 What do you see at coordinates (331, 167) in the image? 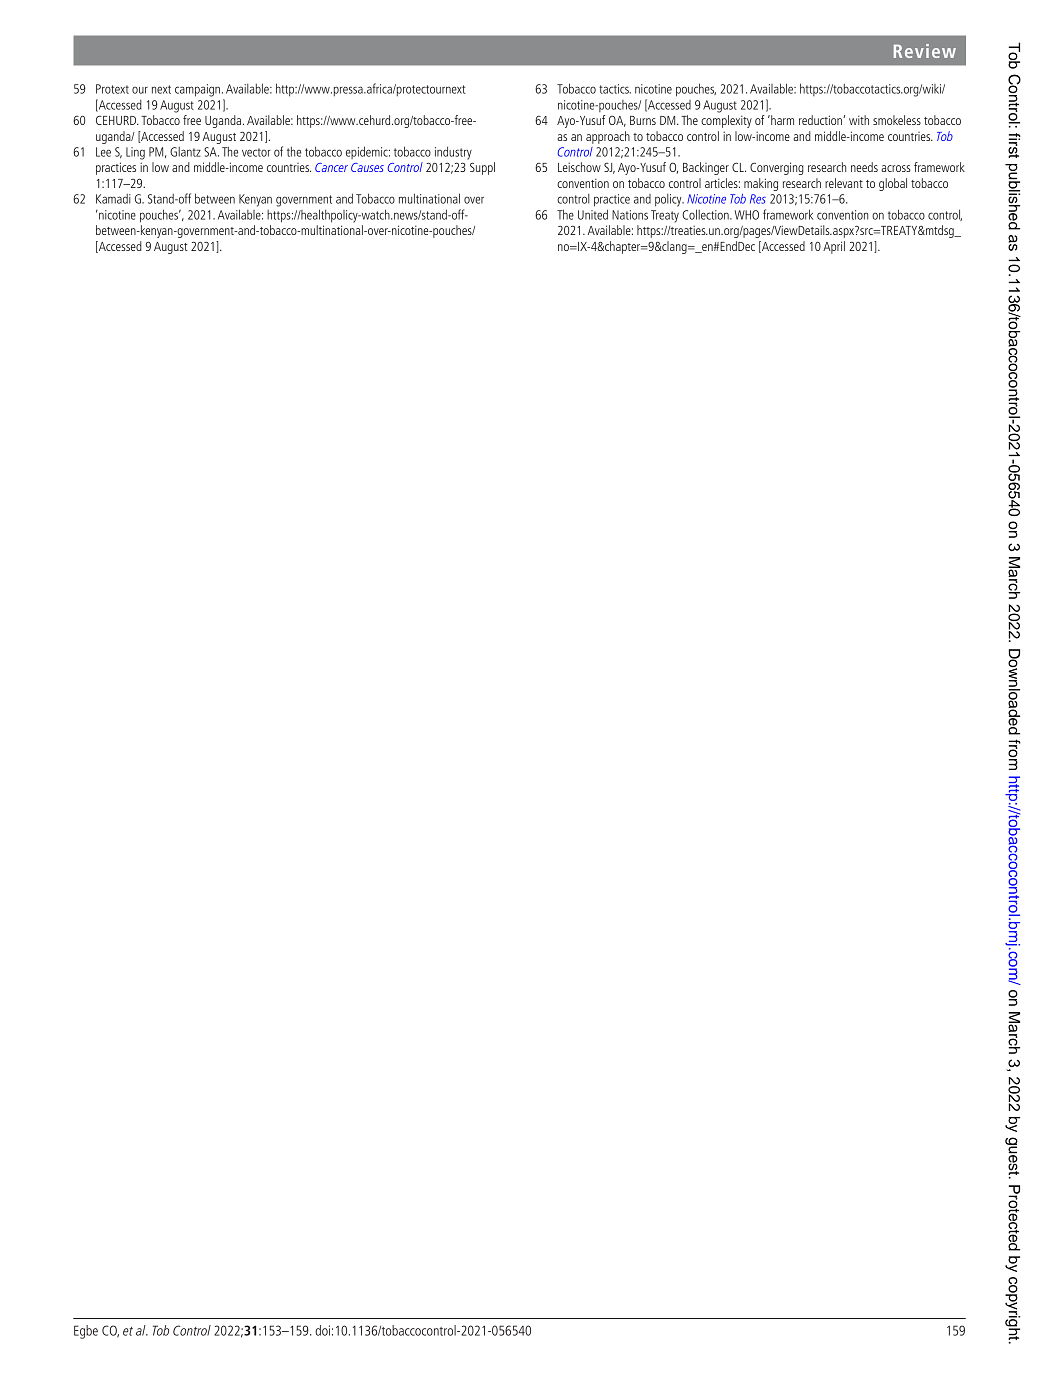
I see `Cancer` at bounding box center [331, 167].
